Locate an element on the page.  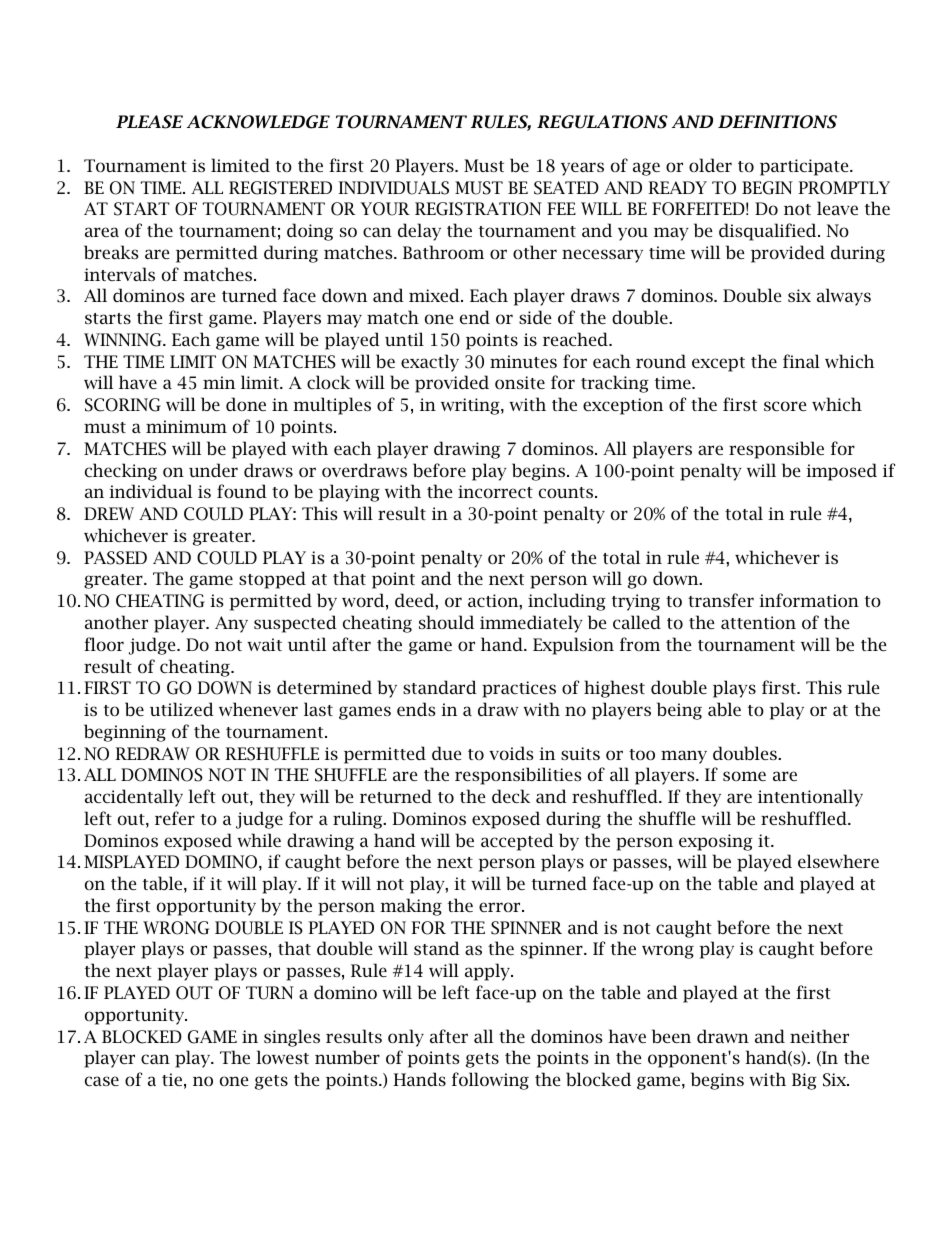
found is located at coordinates (242, 491).
